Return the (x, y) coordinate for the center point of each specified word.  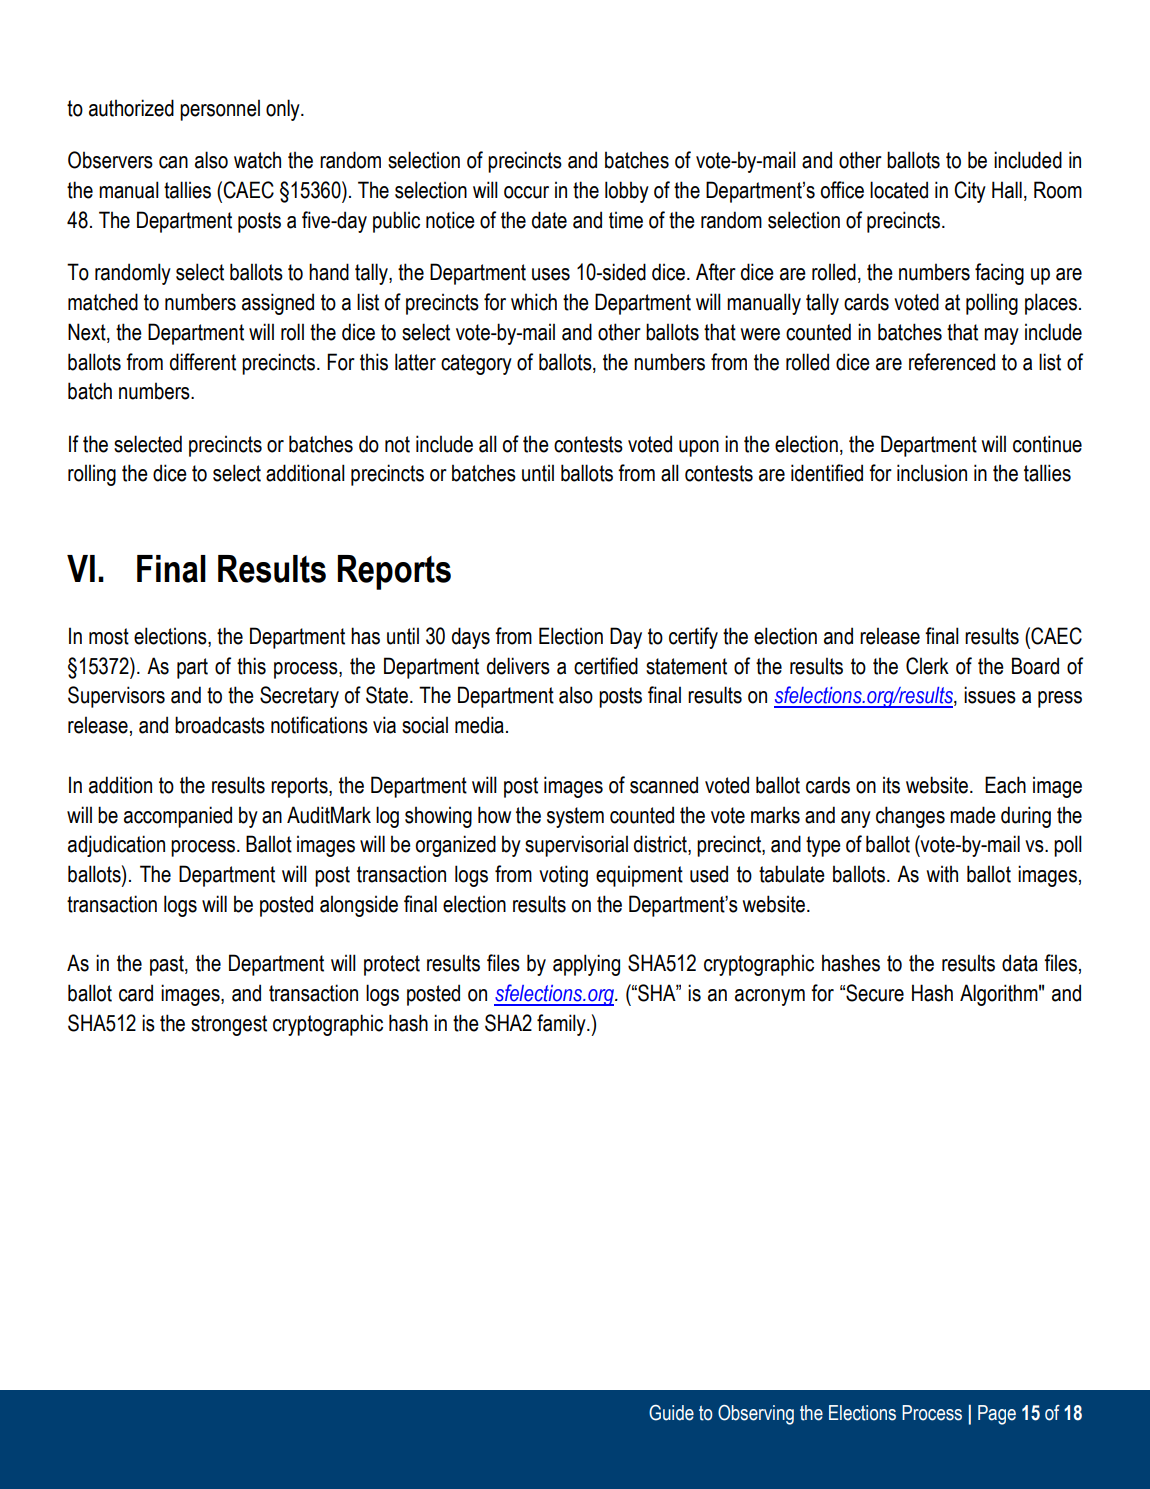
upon (699, 448)
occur (526, 192)
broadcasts (220, 725)
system (575, 817)
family (562, 1025)
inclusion (932, 473)
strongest (229, 1025)
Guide (671, 1413)
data (1020, 963)
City (970, 192)
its (891, 785)
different (203, 362)
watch (257, 160)
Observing (756, 1415)
